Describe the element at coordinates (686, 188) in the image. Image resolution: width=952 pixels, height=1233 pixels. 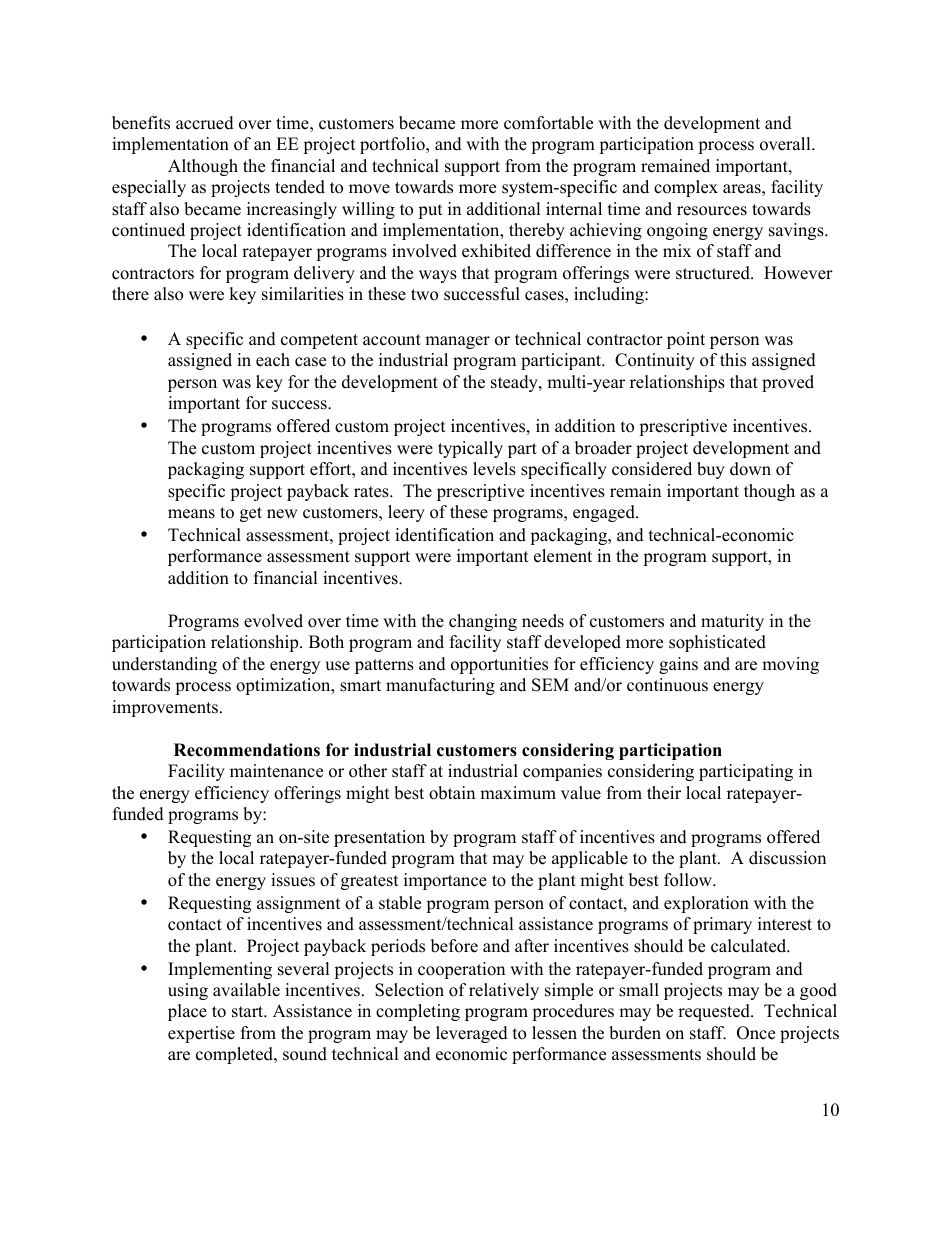
I see `complex` at that location.
